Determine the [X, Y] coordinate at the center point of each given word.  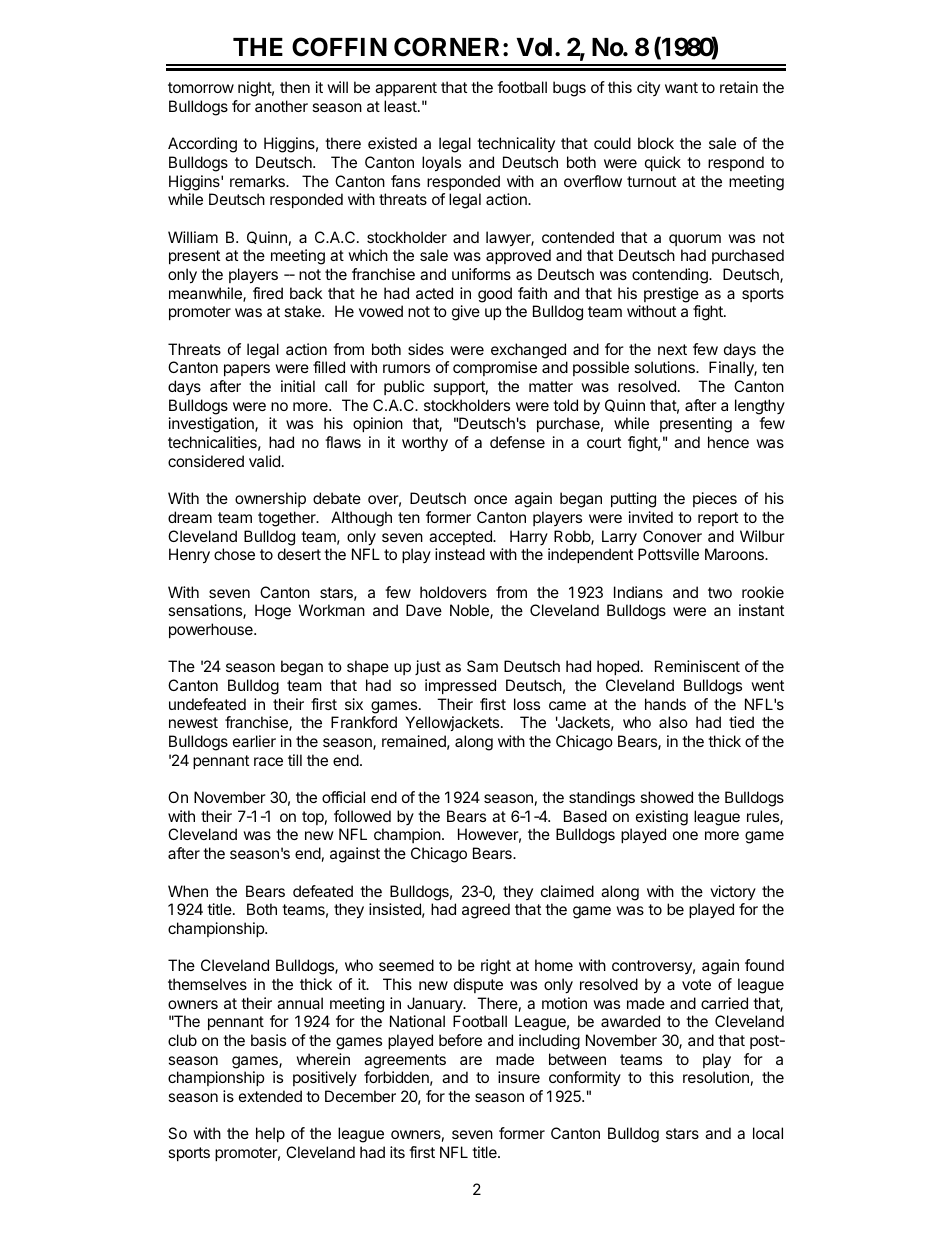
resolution [716, 1077]
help [270, 1134]
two [720, 592]
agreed [486, 911]
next [672, 349]
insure [519, 1077]
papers [247, 370]
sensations [206, 611]
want [681, 87]
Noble [470, 611]
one [685, 835]
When [188, 891]
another [281, 106]
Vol [534, 47]
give [466, 313]
